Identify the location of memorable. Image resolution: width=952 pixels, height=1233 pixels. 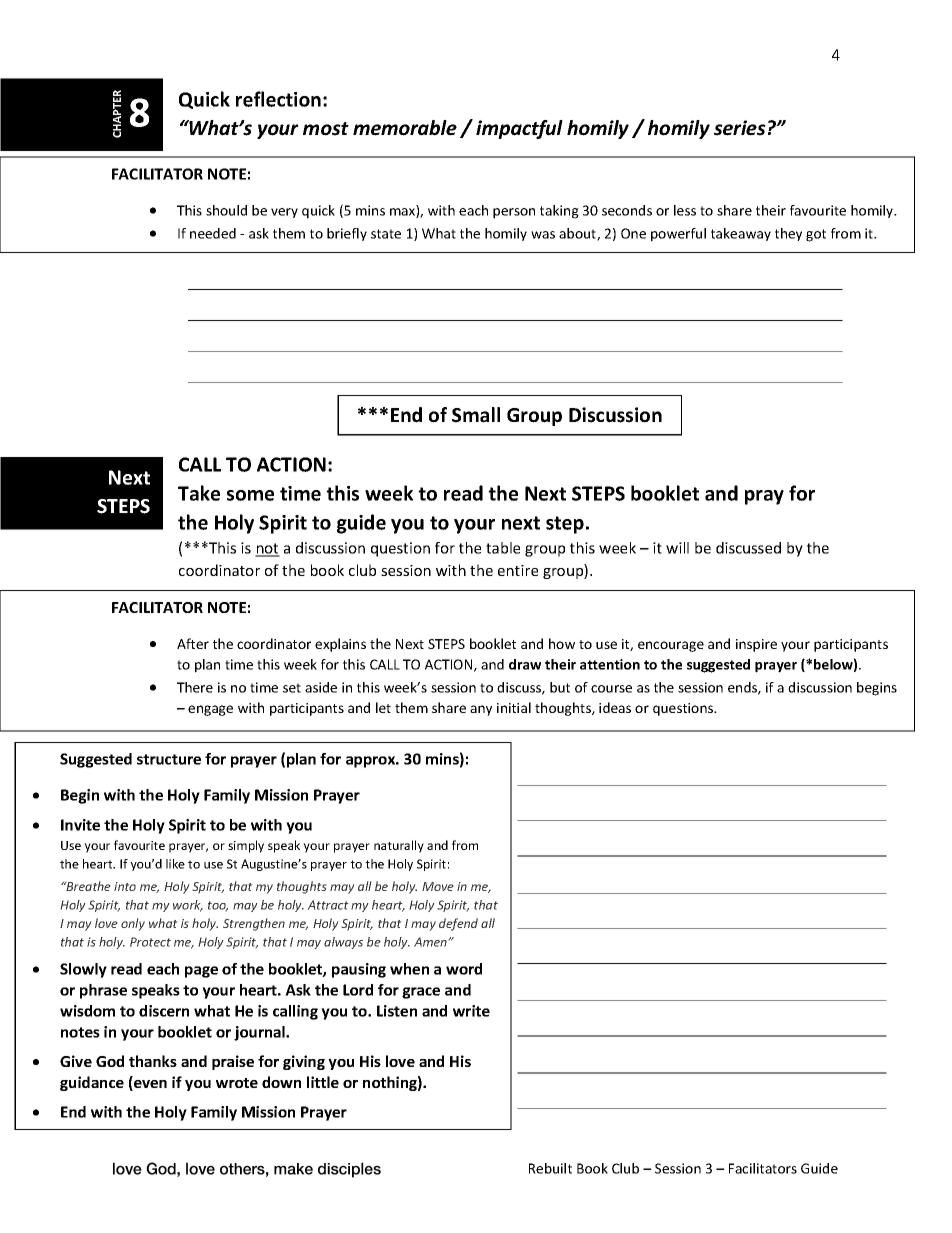
(405, 128).
